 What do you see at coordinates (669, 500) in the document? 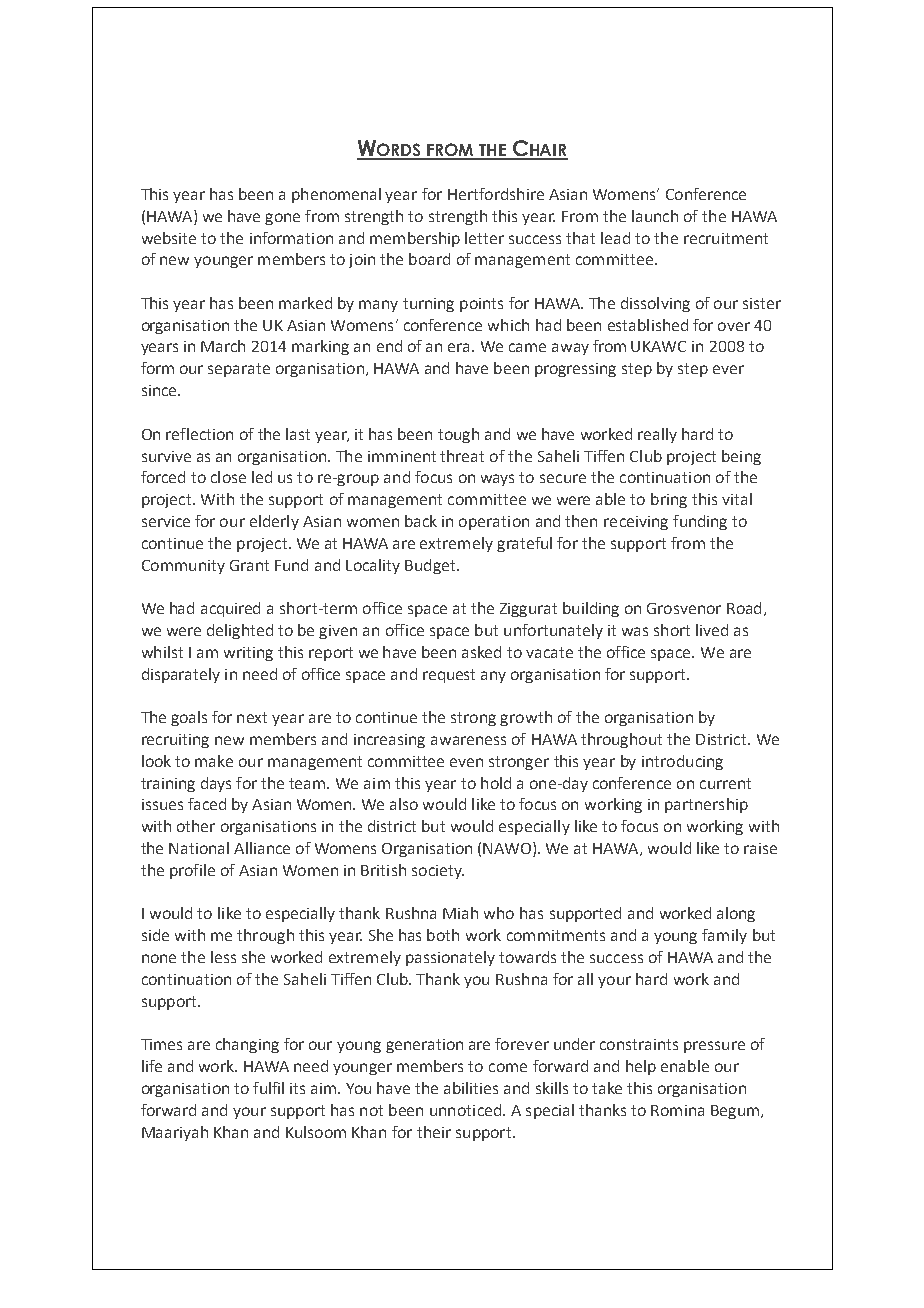
I see `bring` at bounding box center [669, 500].
